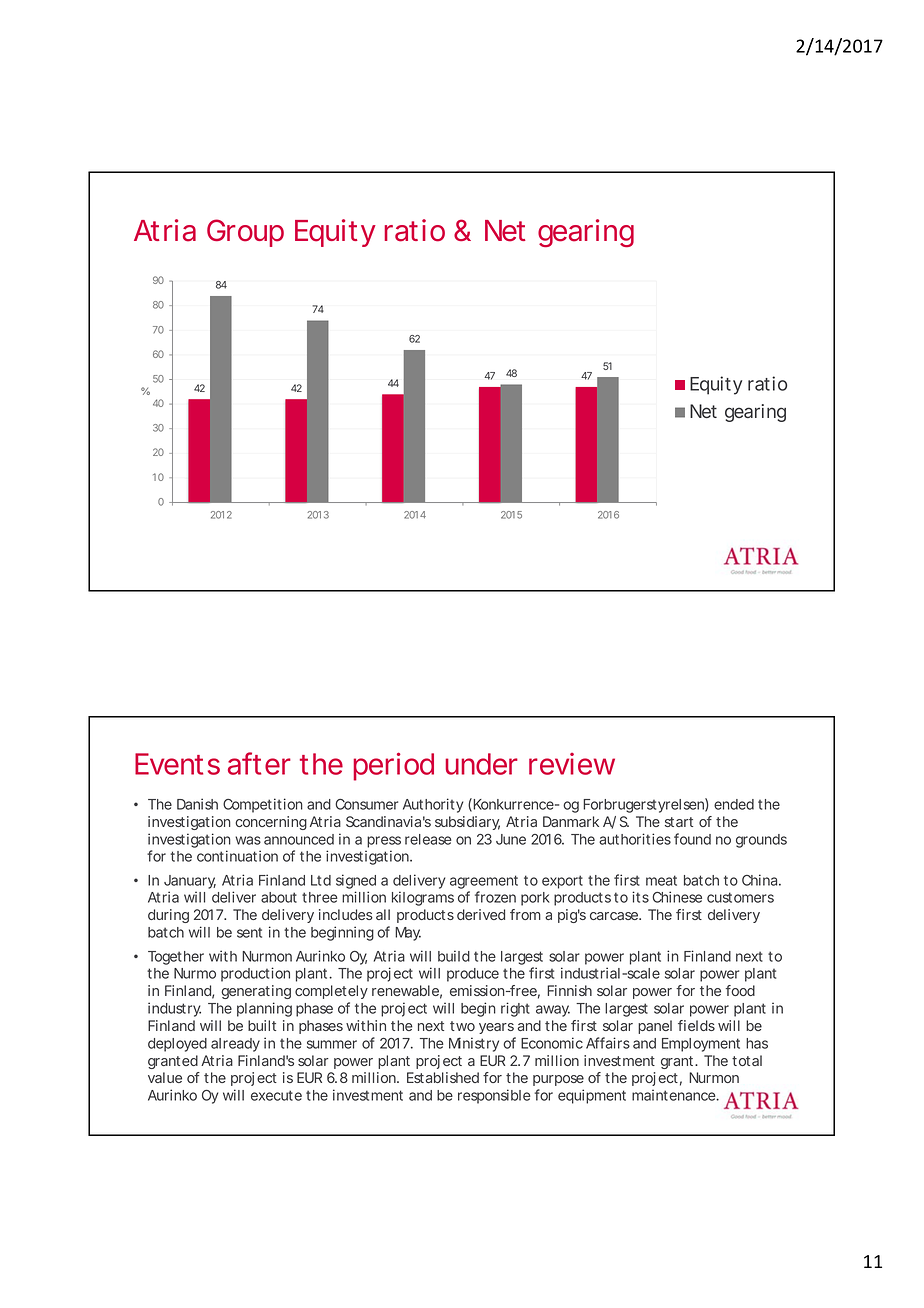  Describe the element at coordinates (734, 804) in the screenshot. I see `ended` at that location.
